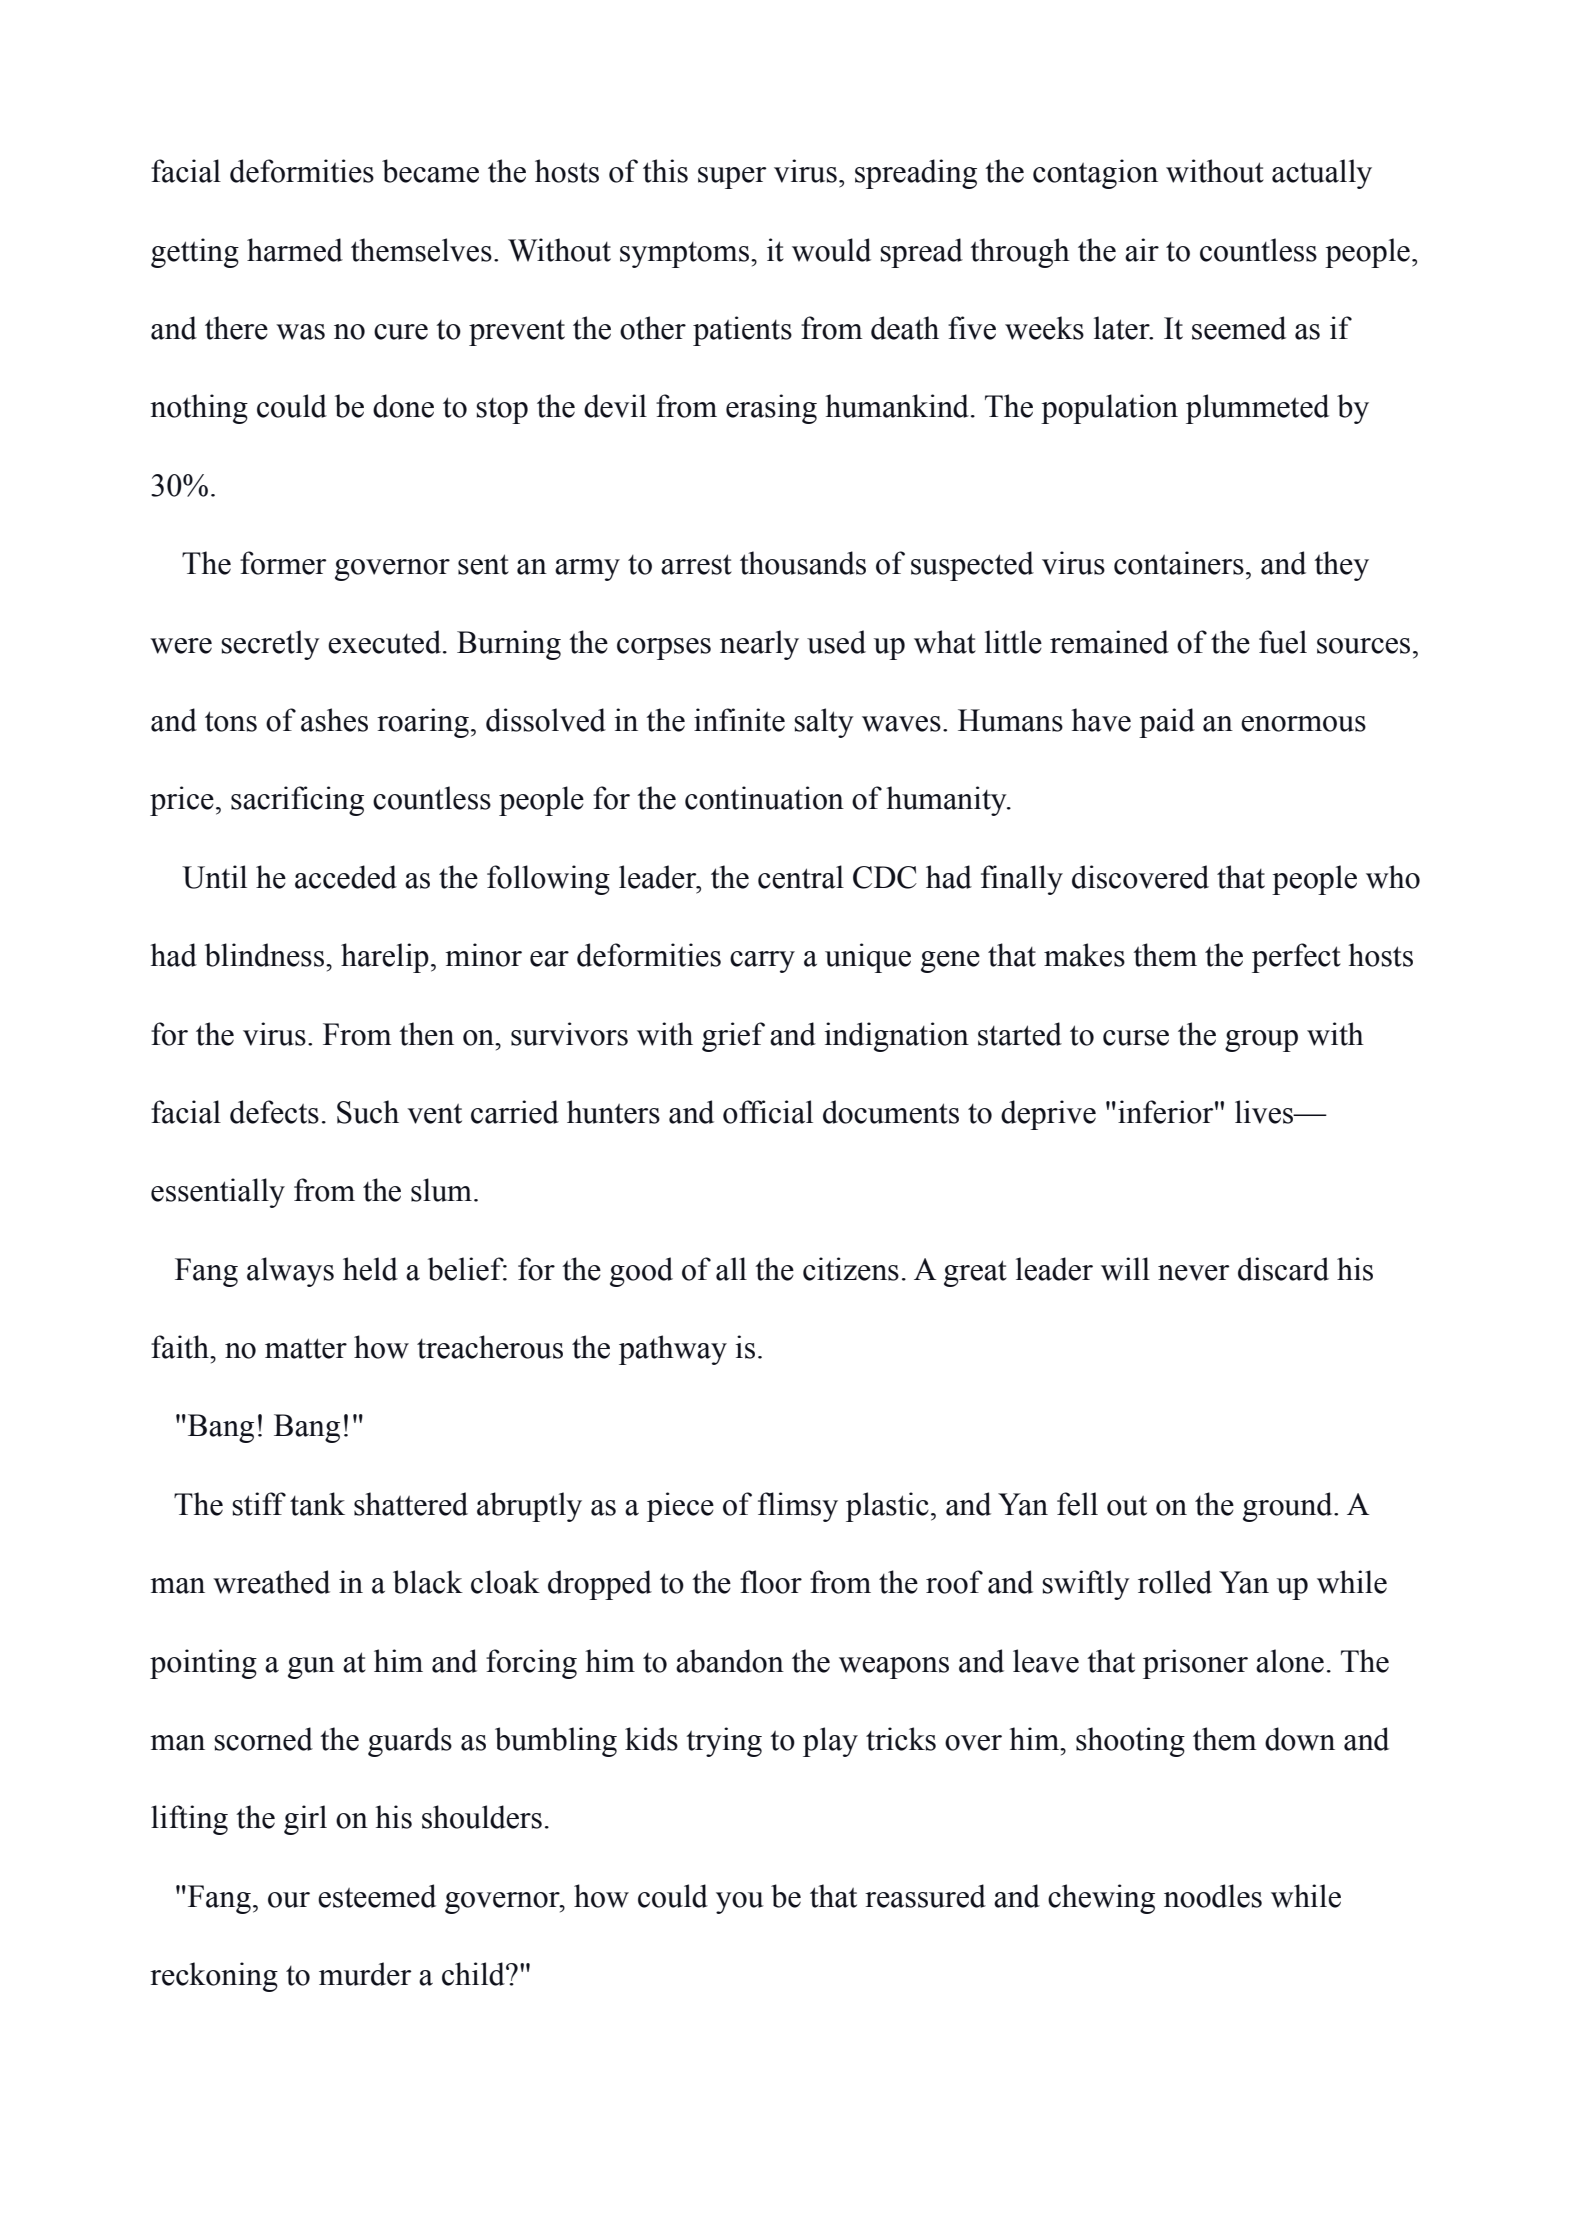 The height and width of the document is (2238, 1581). What do you see at coordinates (295, 250) in the document?
I see `harmed` at bounding box center [295, 250].
